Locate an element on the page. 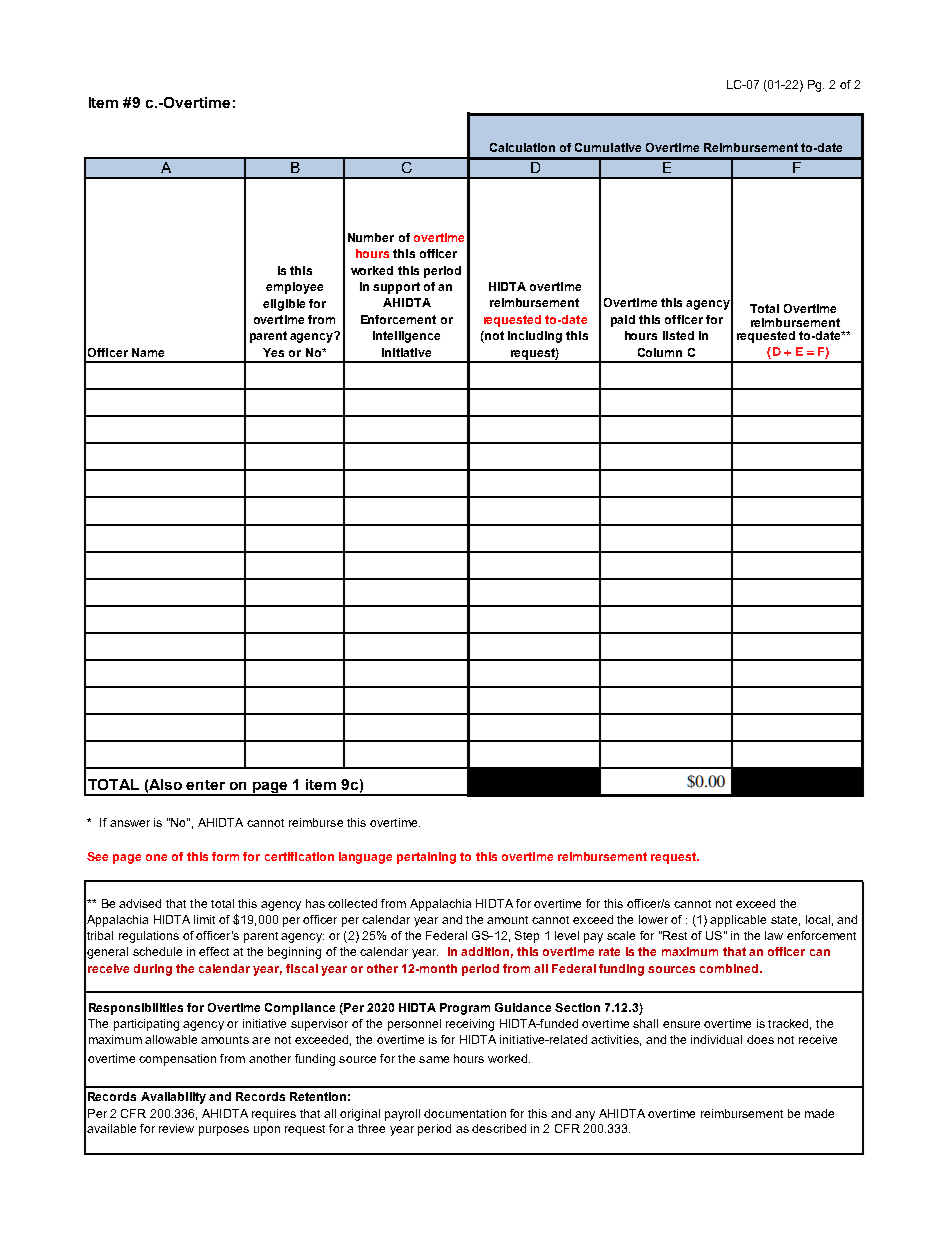  made is located at coordinates (819, 1113).
